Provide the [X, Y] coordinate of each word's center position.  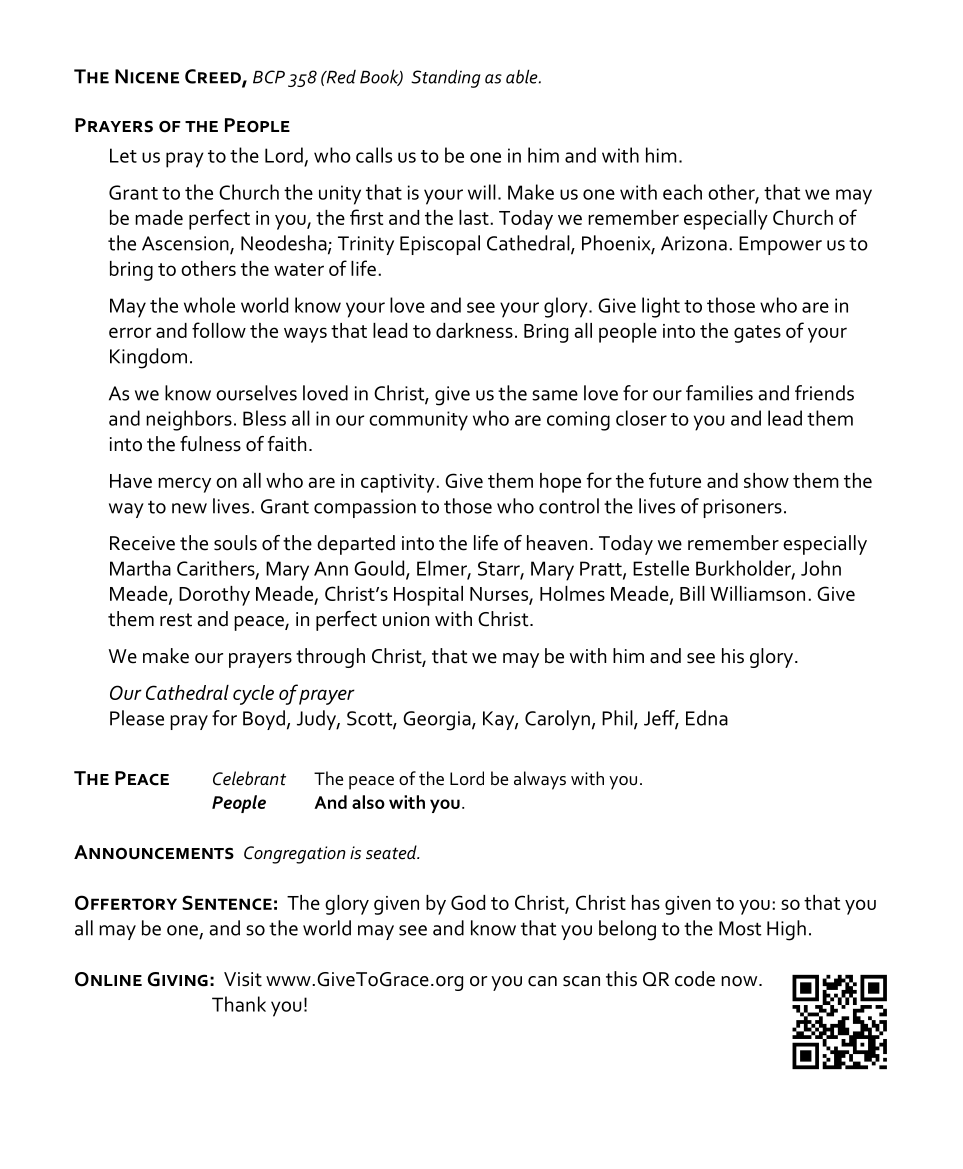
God [468, 902]
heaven [557, 543]
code [695, 979]
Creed [214, 77]
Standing [445, 78]
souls [235, 543]
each [682, 192]
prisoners [742, 508]
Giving [177, 979]
